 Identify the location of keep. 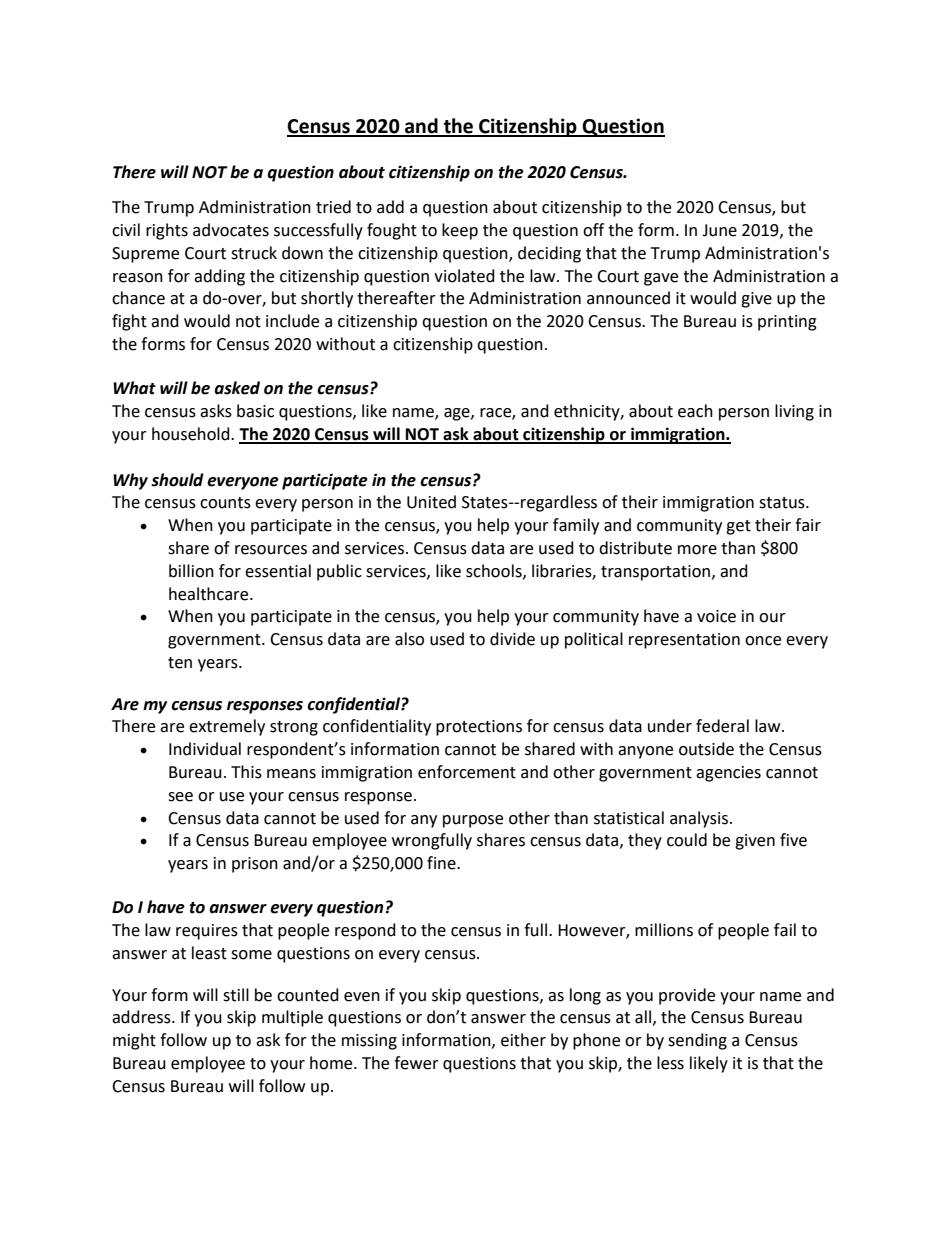
(460, 231).
